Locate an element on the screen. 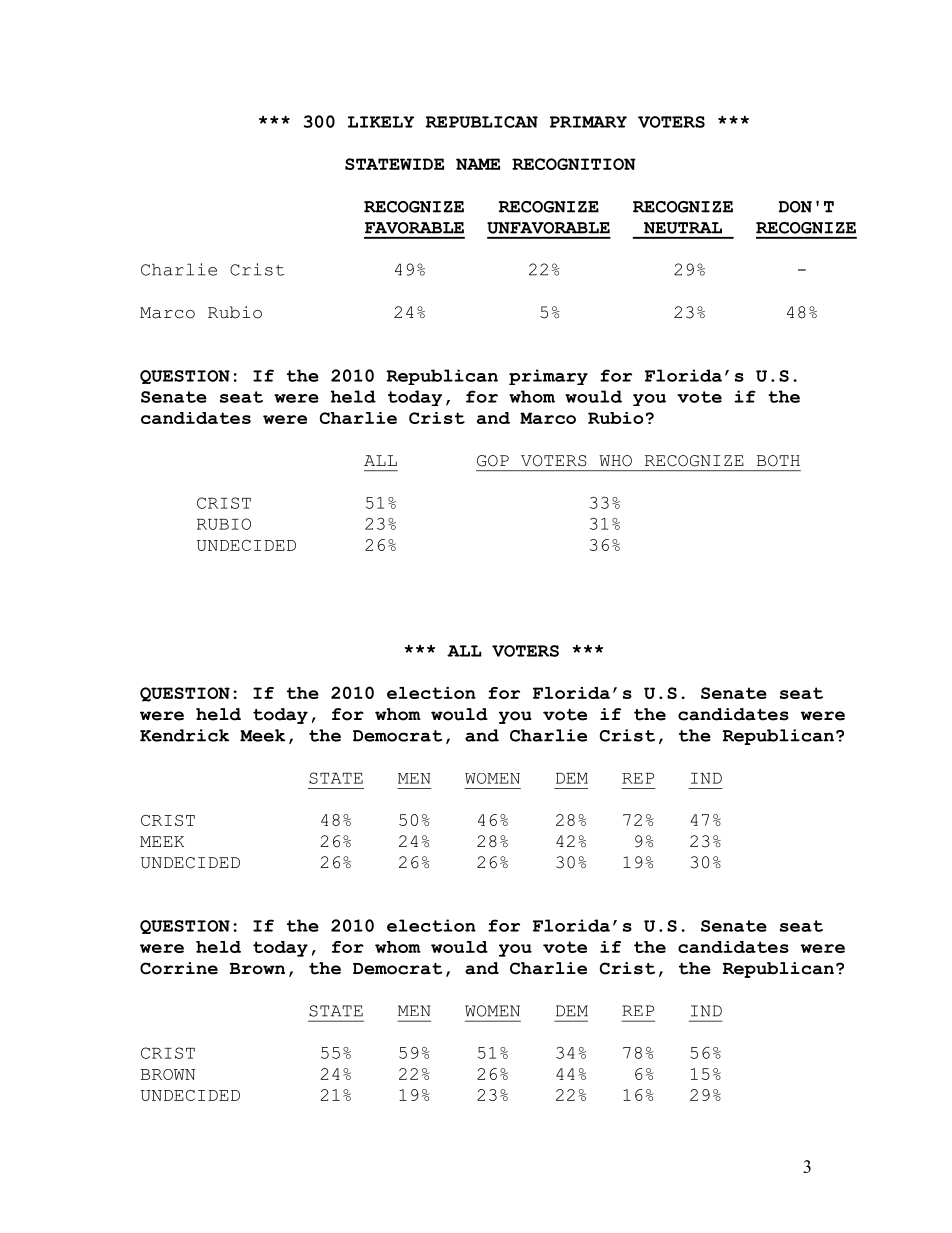 The height and width of the screenshot is (1233, 952). Corrine is located at coordinates (179, 968).
